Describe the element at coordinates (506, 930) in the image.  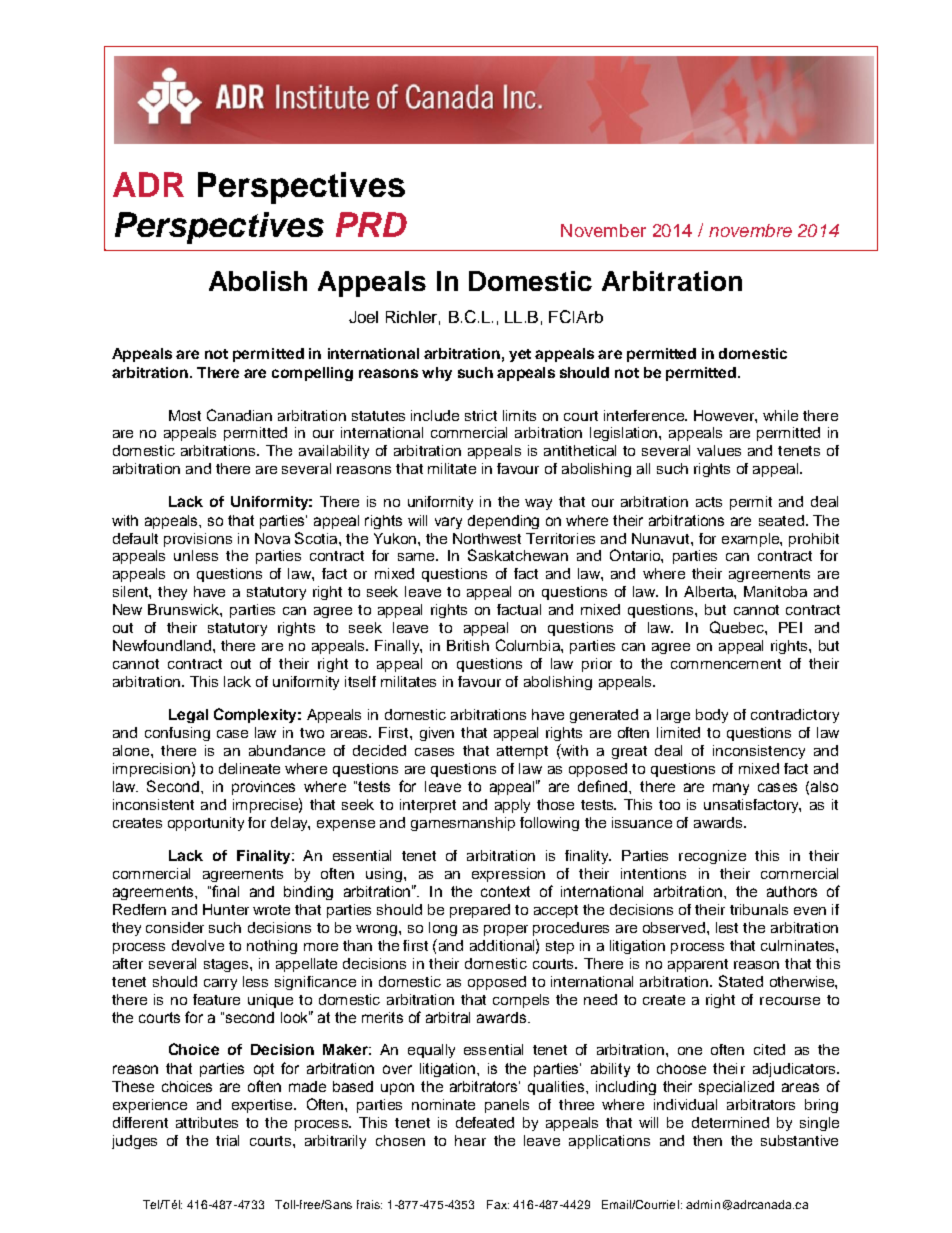
I see `proper` at that location.
